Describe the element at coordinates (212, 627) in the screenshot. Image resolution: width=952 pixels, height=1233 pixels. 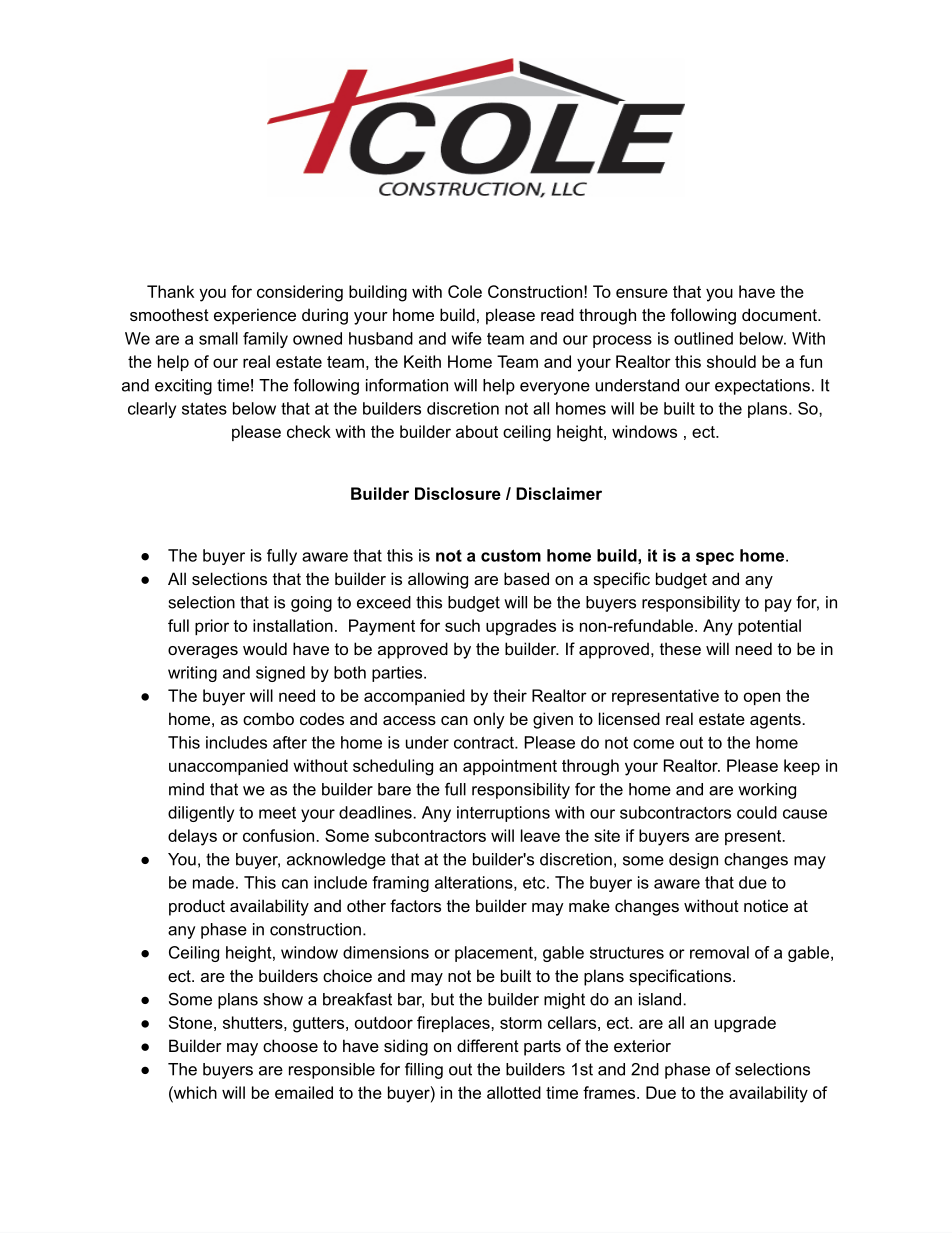
I see `prior` at that location.
